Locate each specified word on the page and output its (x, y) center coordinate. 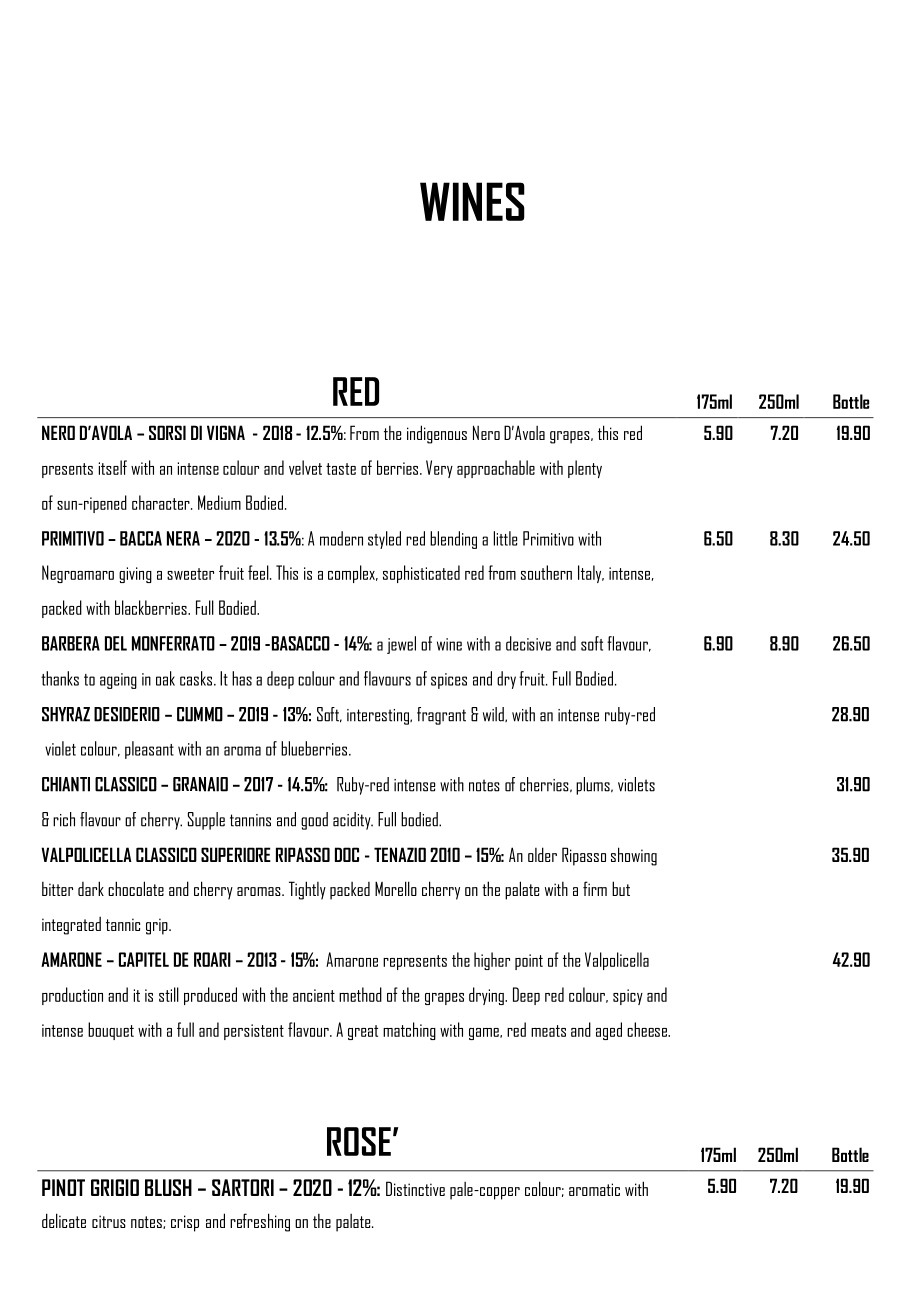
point (529, 962)
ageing (118, 681)
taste (341, 469)
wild (494, 714)
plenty (585, 469)
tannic (123, 924)
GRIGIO (115, 1187)
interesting (379, 717)
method (360, 994)
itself (112, 467)
